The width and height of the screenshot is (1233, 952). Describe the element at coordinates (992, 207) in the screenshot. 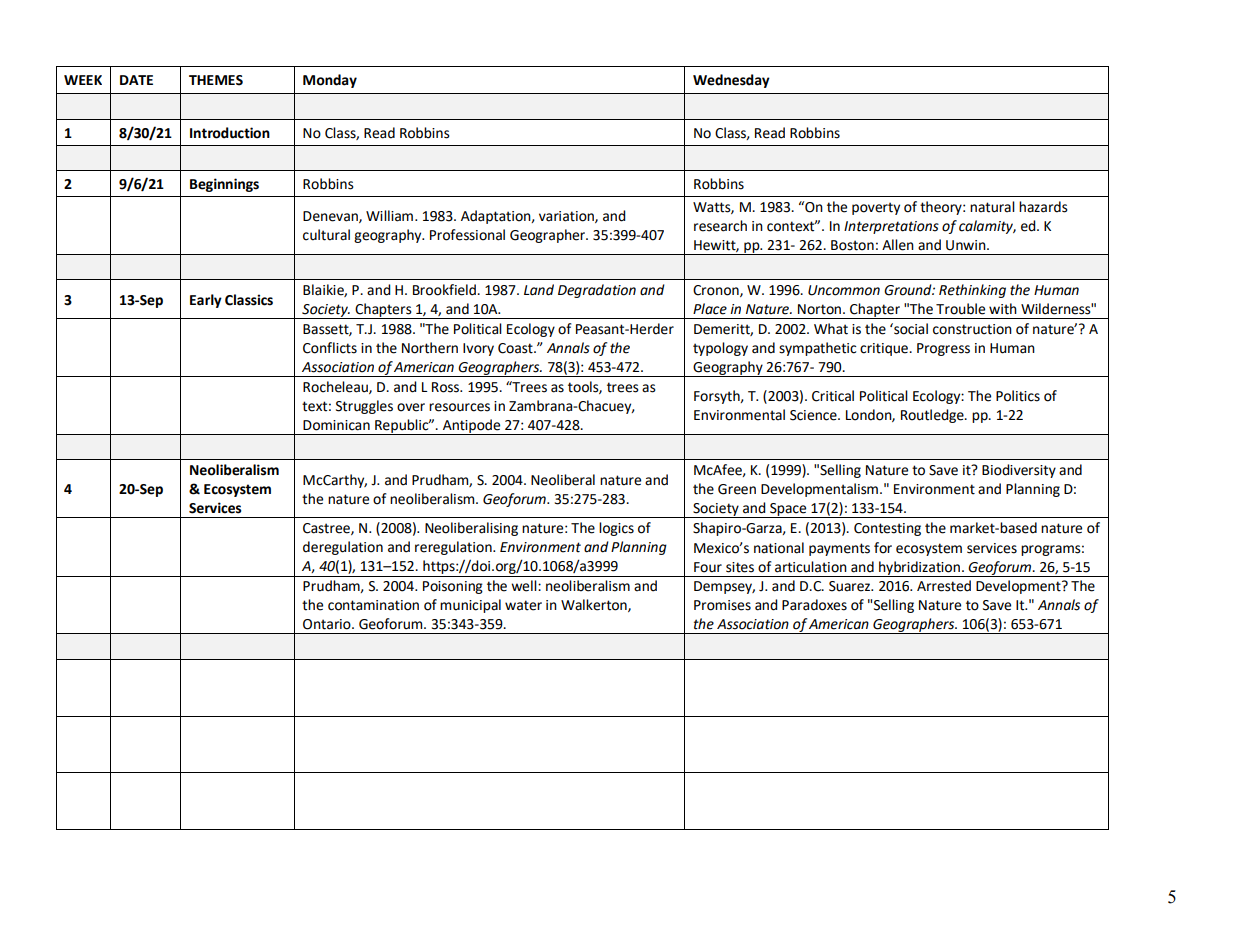

I see `natural` at that location.
